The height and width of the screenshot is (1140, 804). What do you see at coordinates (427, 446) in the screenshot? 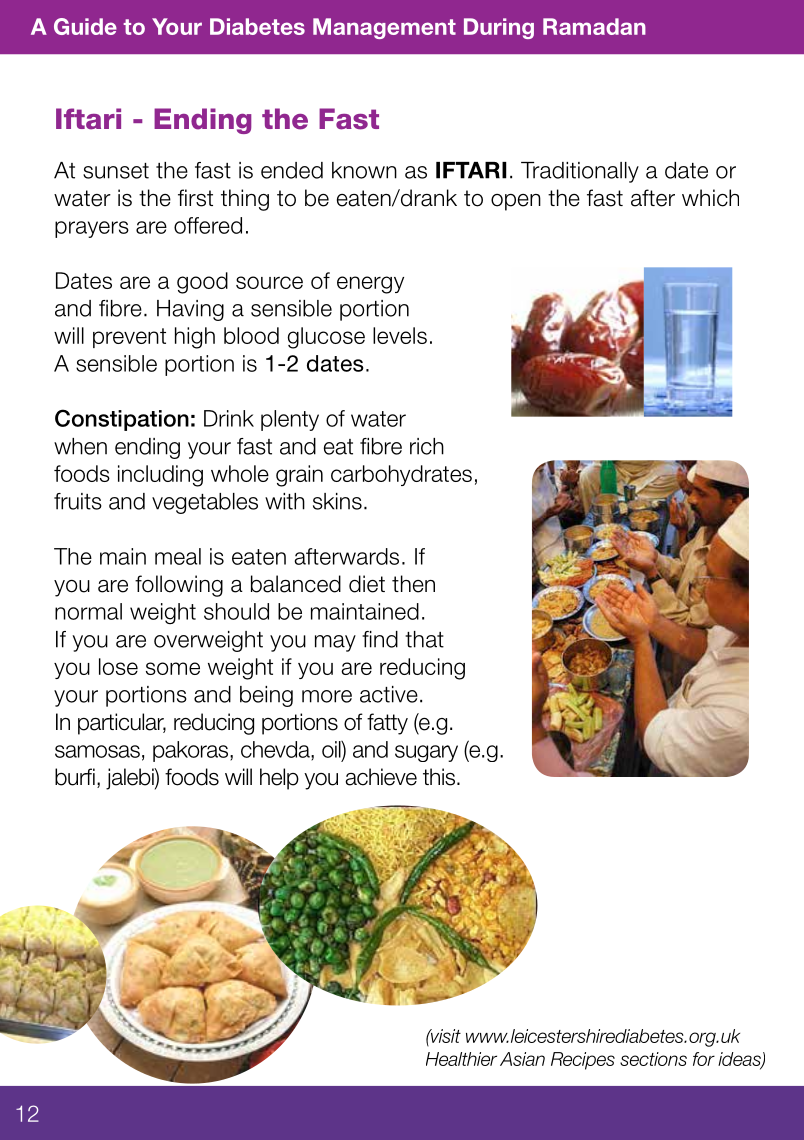
I see `rich` at bounding box center [427, 446].
